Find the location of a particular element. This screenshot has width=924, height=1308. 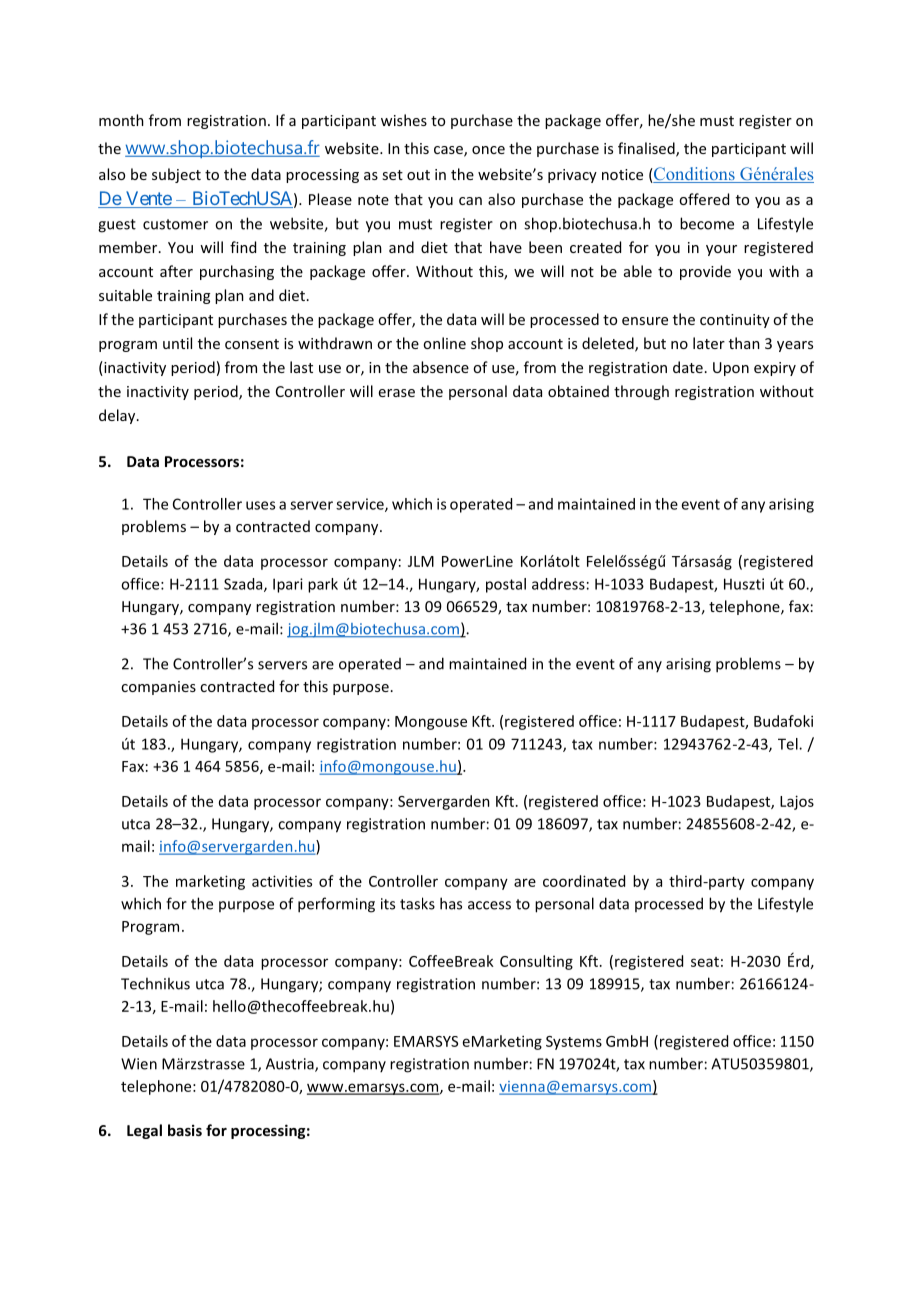

companies is located at coordinates (158, 688).
